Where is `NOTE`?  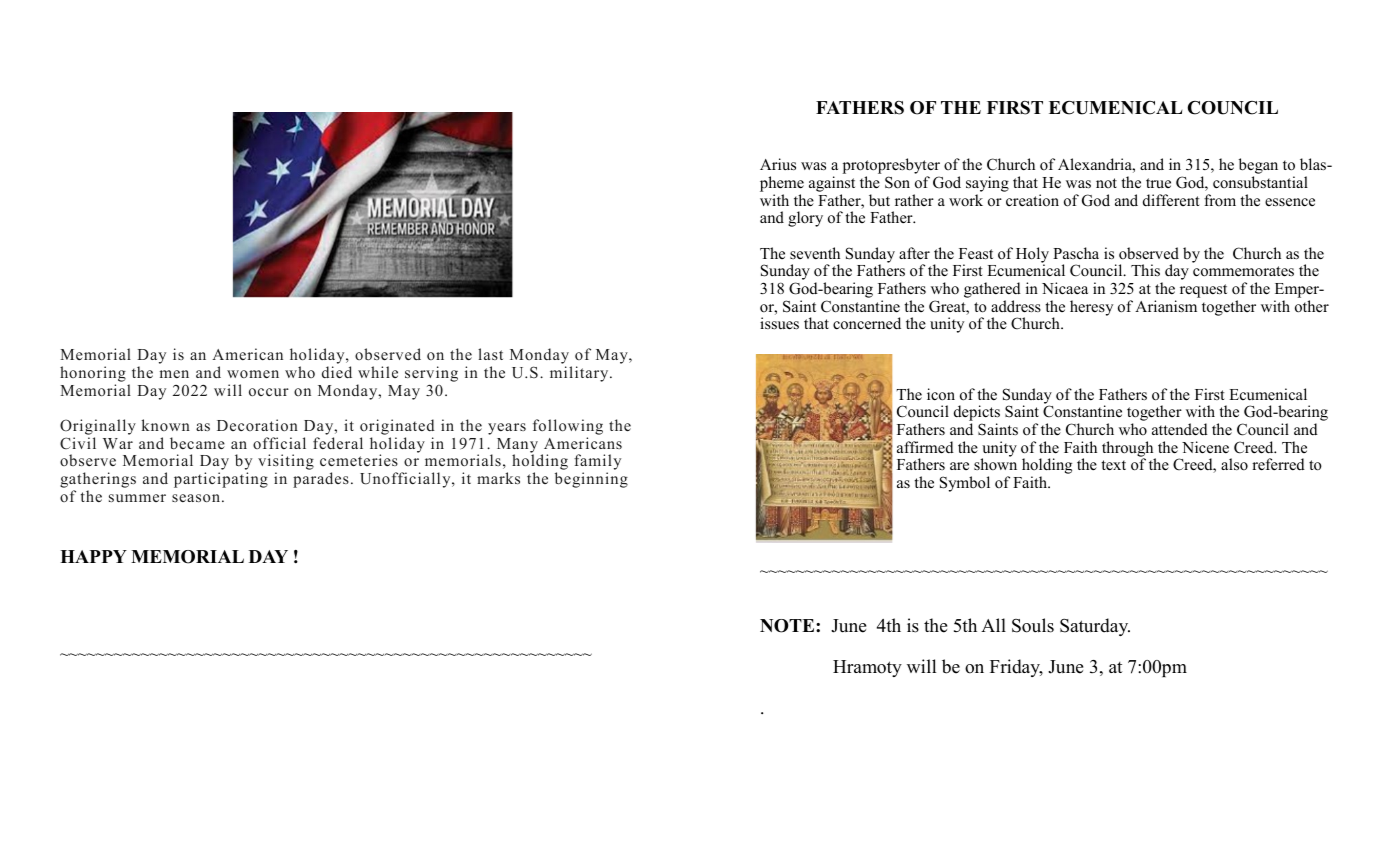
NOTE is located at coordinates (788, 626).
